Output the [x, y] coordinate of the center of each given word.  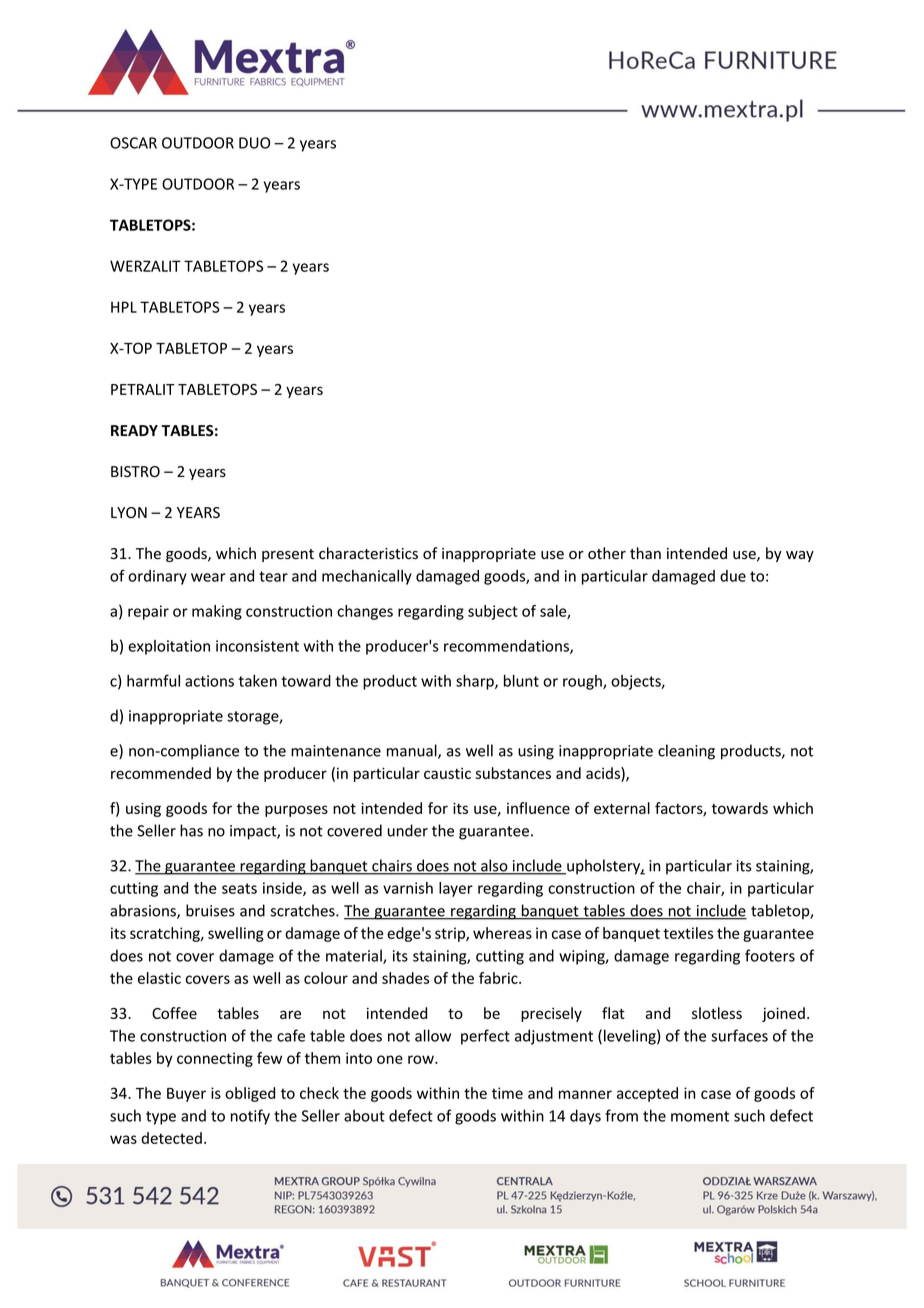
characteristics [368, 553]
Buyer [186, 1095]
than [645, 553]
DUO [254, 143]
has [191, 830]
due [733, 576]
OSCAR [133, 143]
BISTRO [135, 472]
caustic [447, 773]
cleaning [686, 752]
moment [700, 1116]
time [507, 1093]
